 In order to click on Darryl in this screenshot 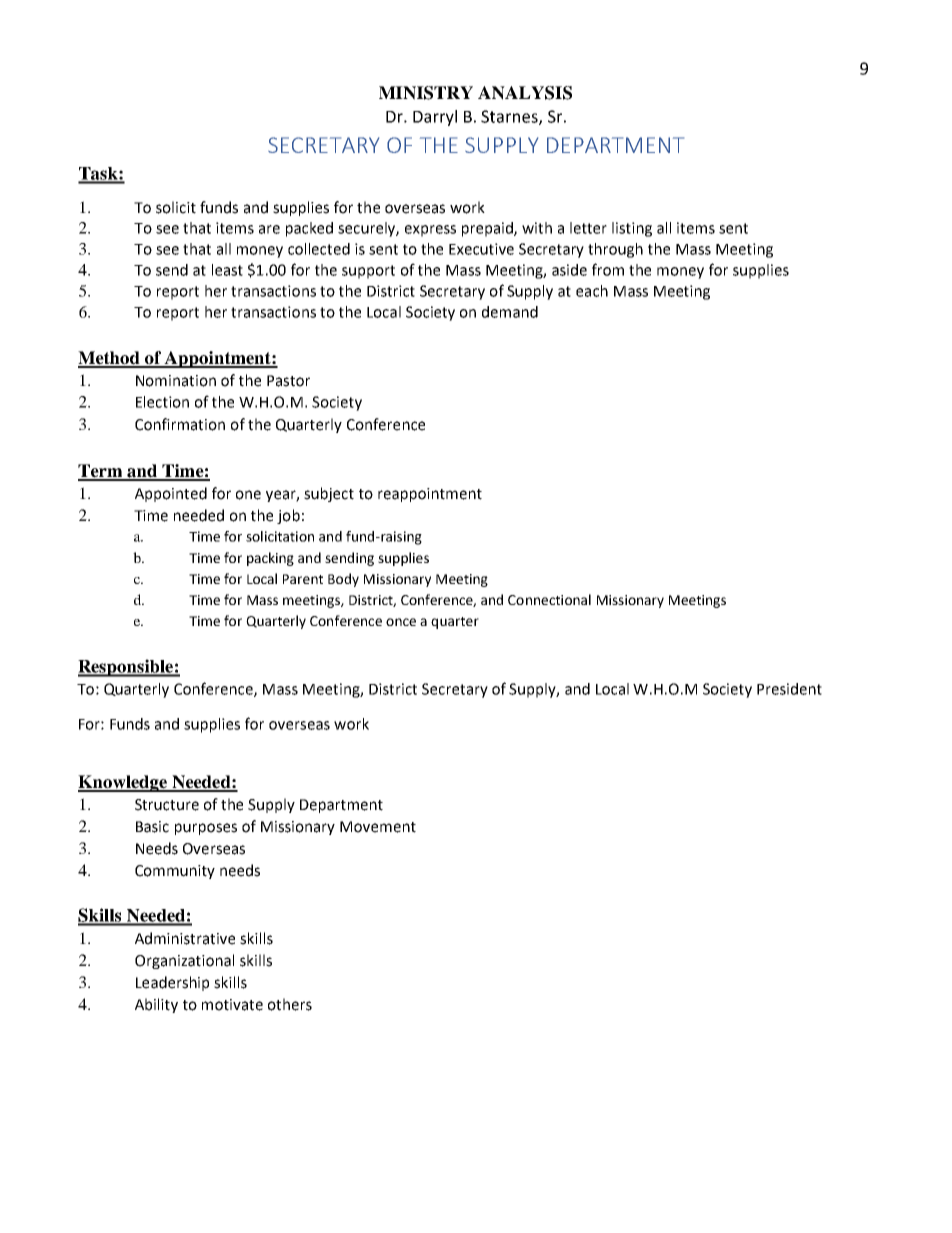, I will do `click(435, 118)`.
